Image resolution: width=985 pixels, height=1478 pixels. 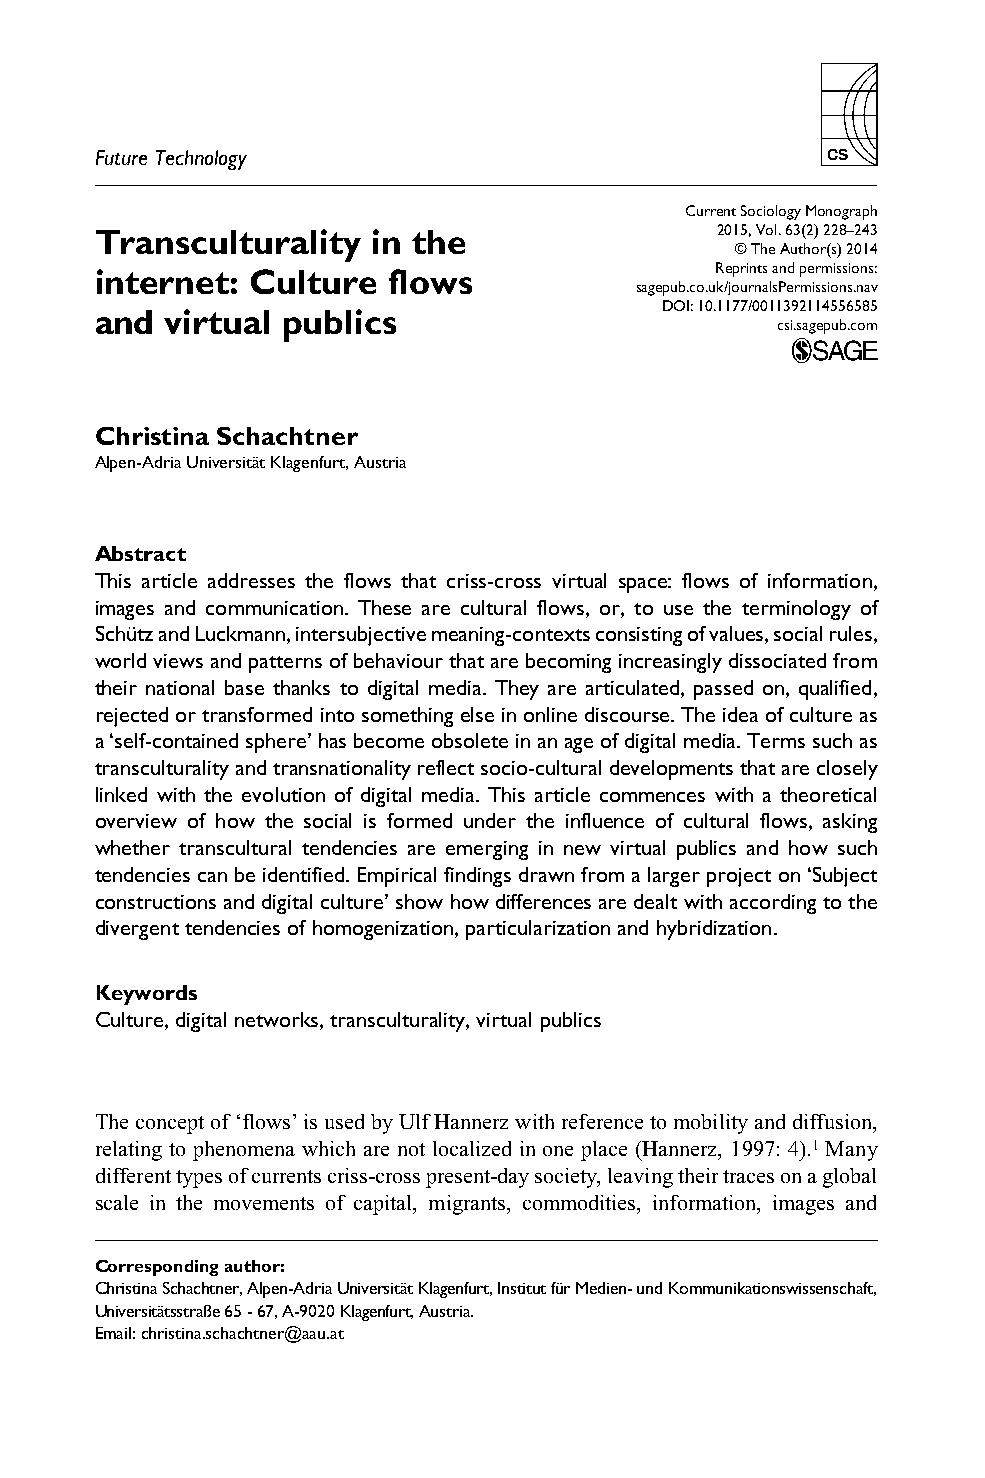 What do you see at coordinates (251, 580) in the screenshot?
I see `addresses` at bounding box center [251, 580].
